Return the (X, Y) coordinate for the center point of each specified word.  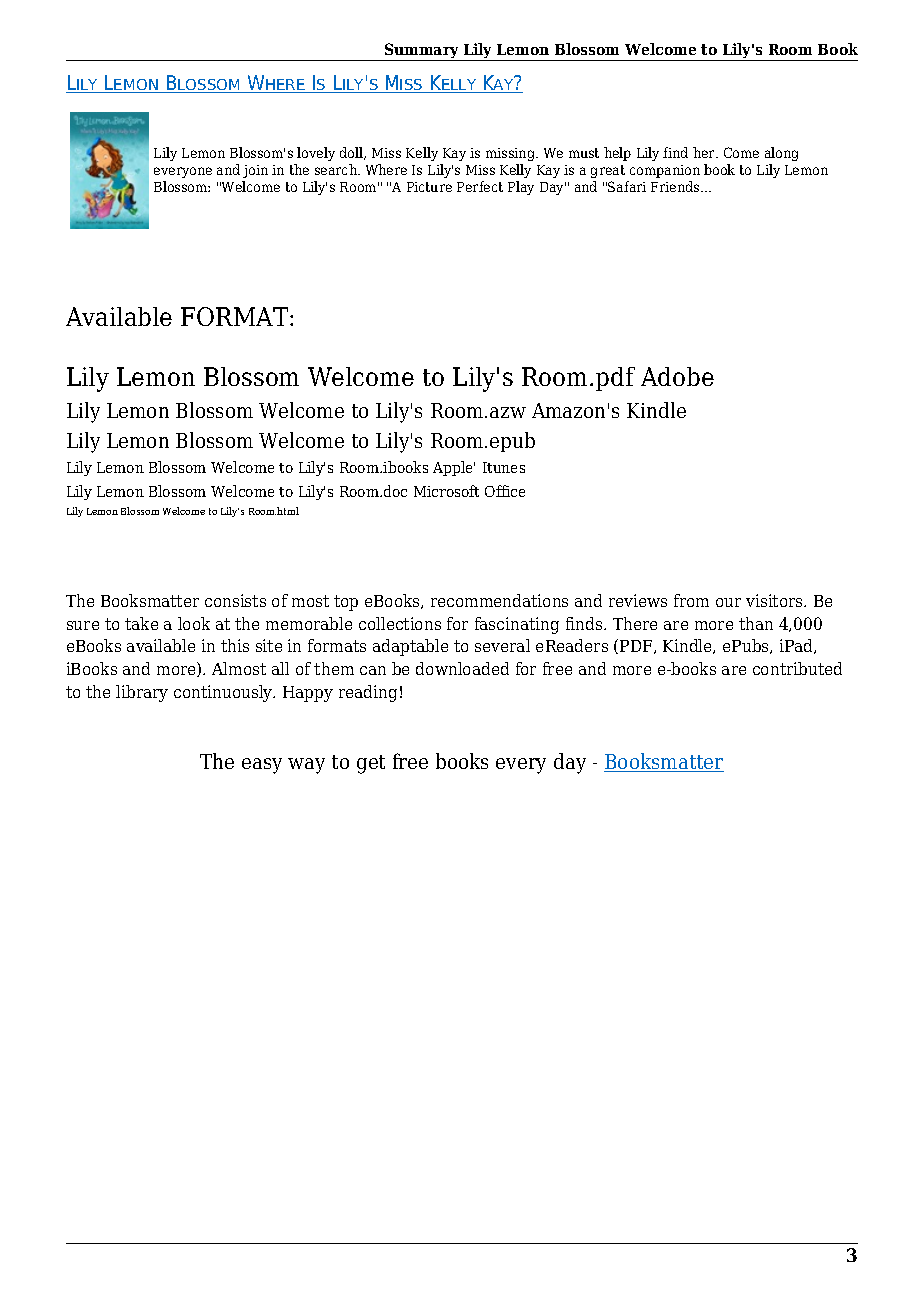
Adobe (677, 376)
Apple (454, 468)
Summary (422, 52)
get (371, 764)
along (781, 154)
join (255, 171)
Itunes (504, 467)
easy (262, 766)
